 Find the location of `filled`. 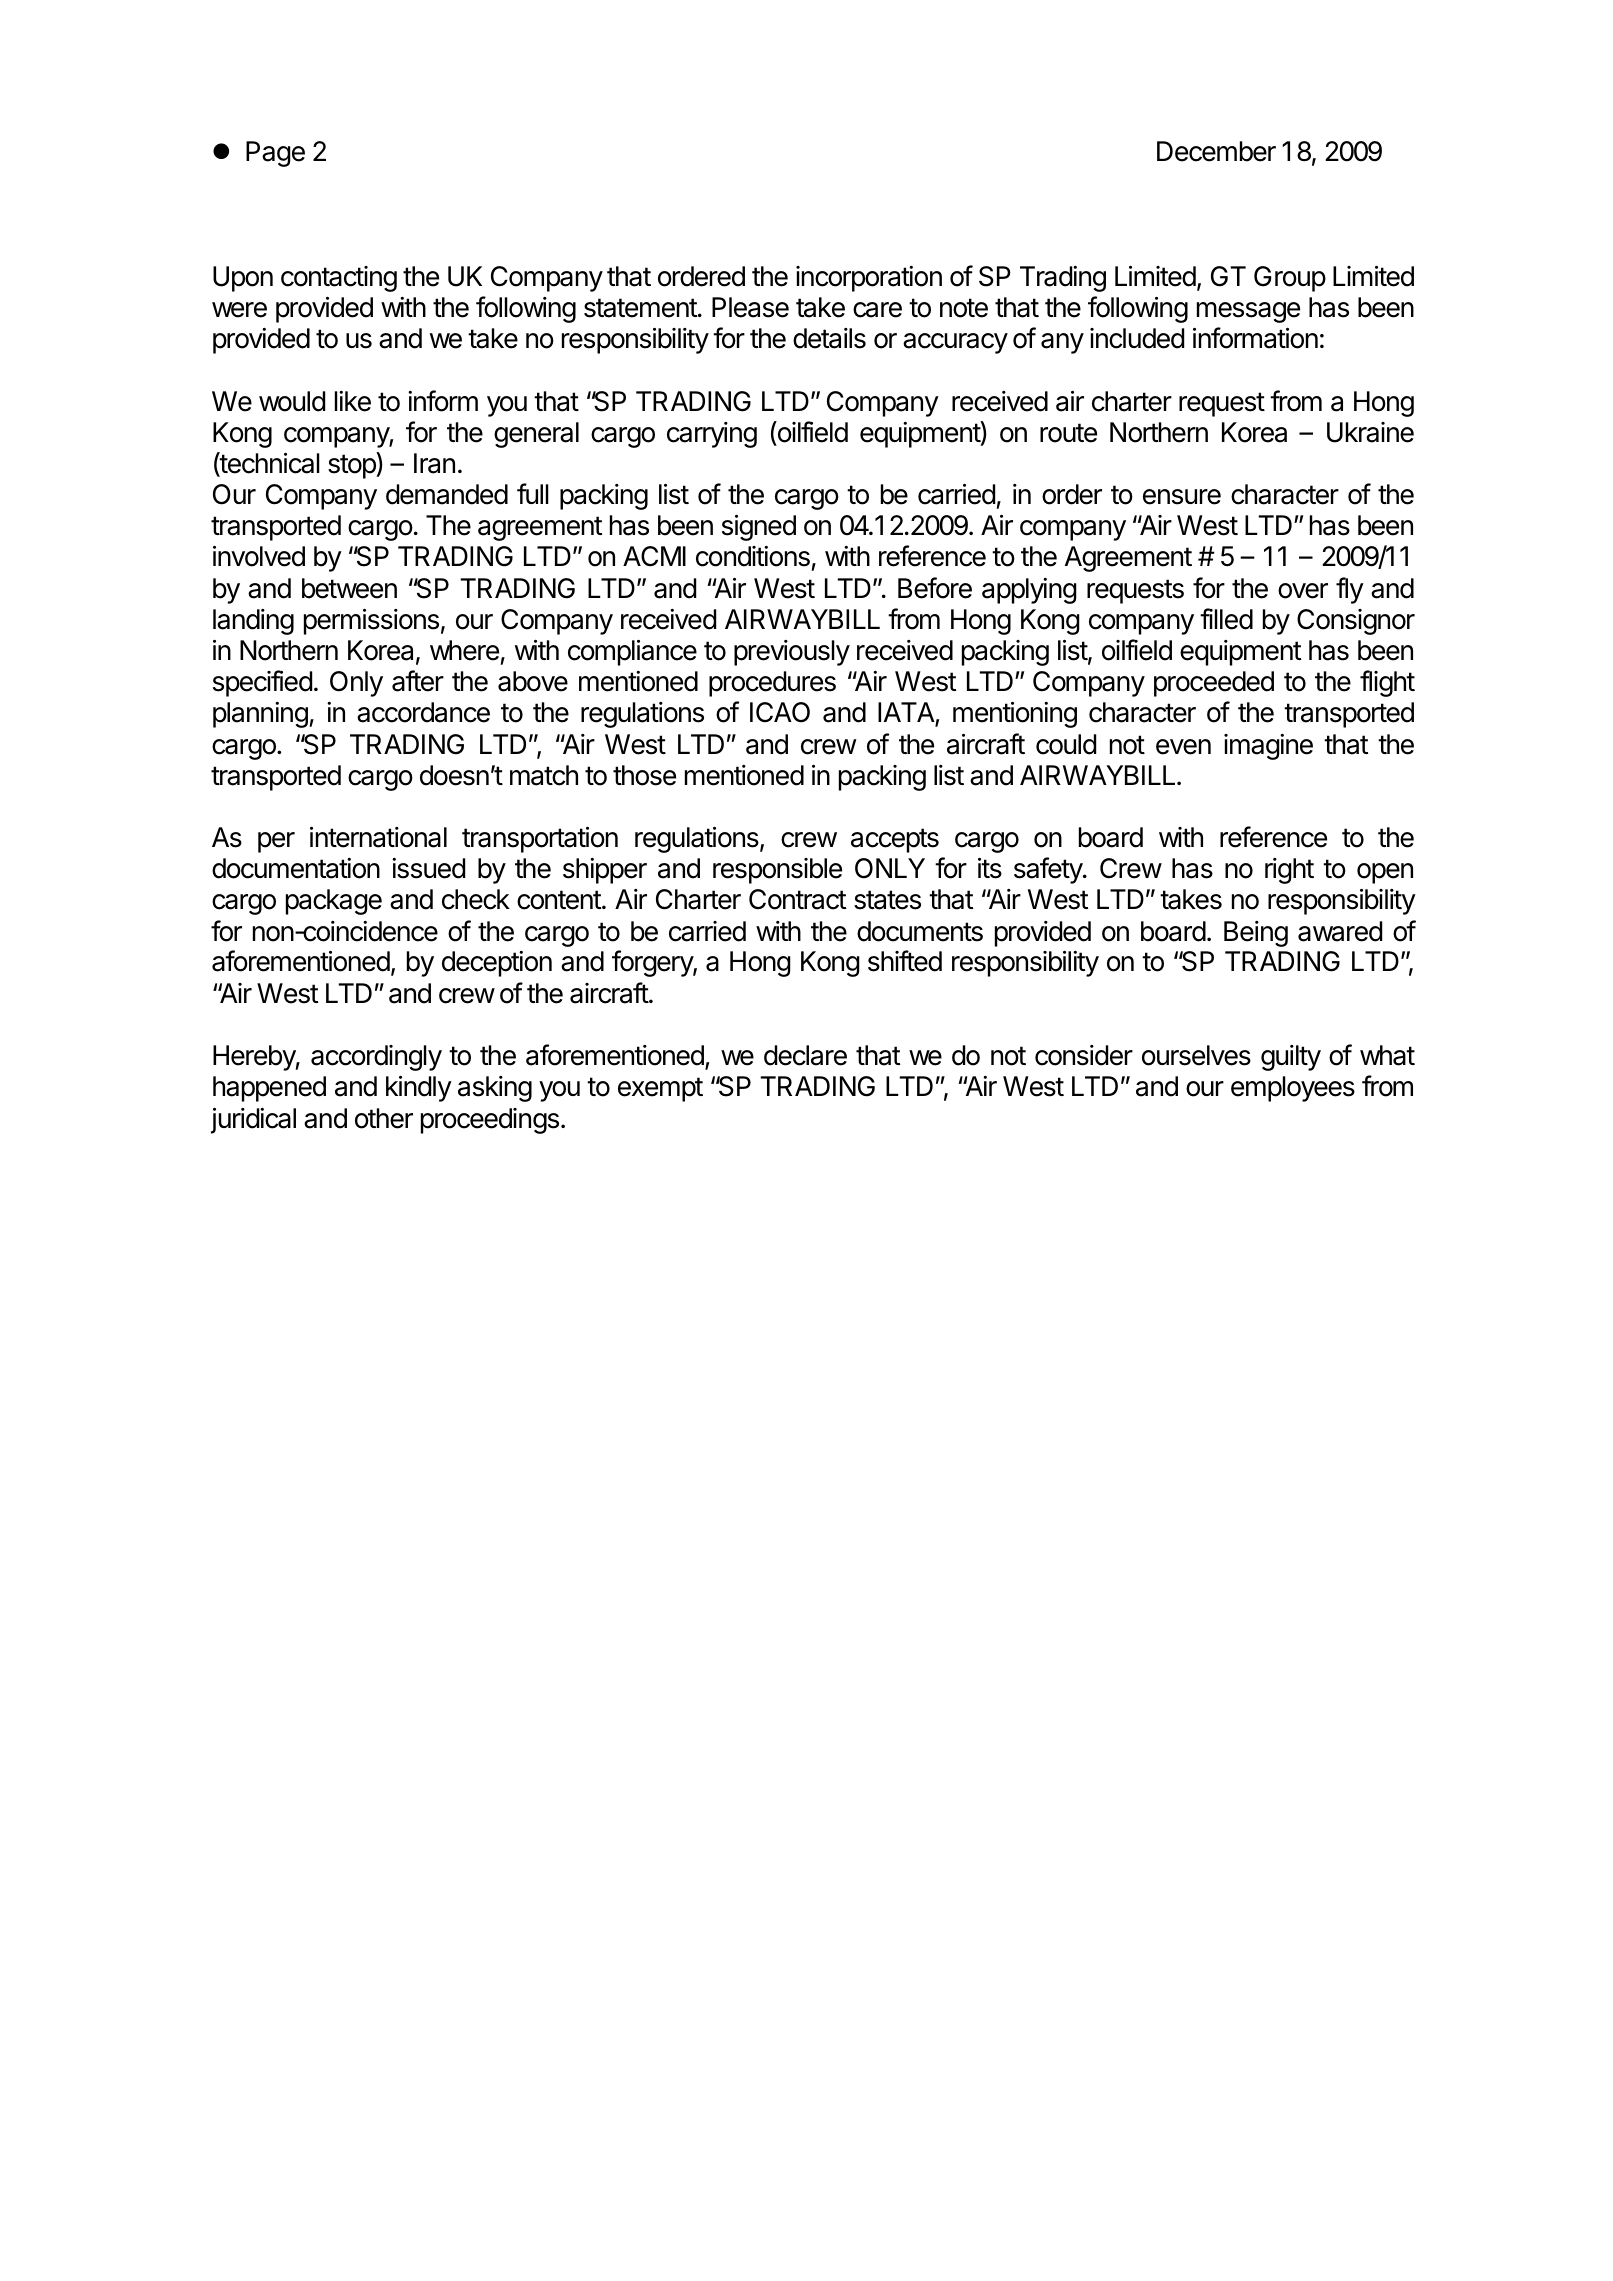

filled is located at coordinates (1226, 619).
